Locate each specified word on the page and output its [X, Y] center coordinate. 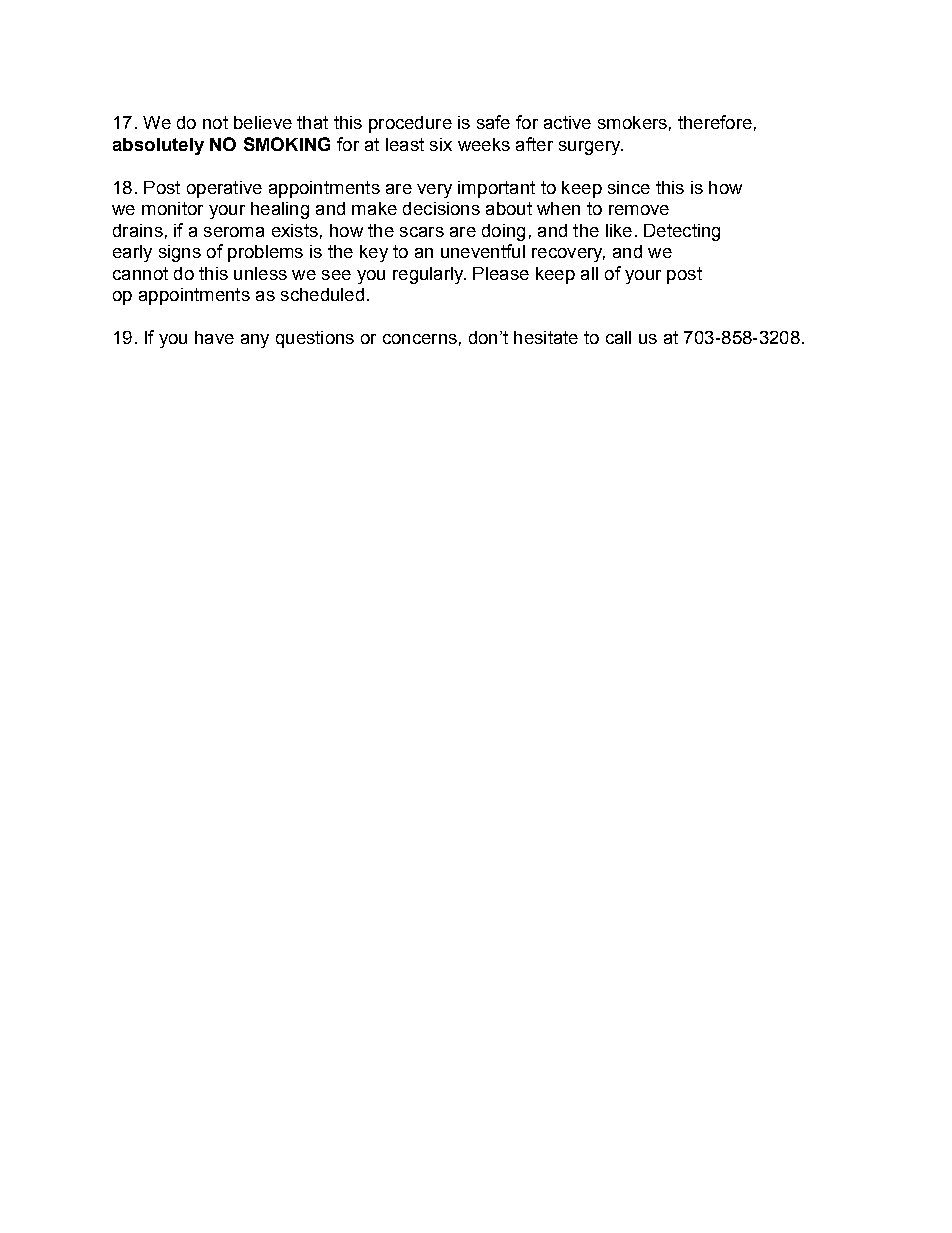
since [629, 187]
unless [260, 273]
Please [501, 273]
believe [263, 122]
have [214, 337]
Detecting [682, 232]
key [374, 253]
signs [180, 253]
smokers [632, 122]
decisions [441, 208]
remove [639, 210]
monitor [172, 208]
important [496, 189]
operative [224, 189]
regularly [429, 275]
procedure [410, 124]
